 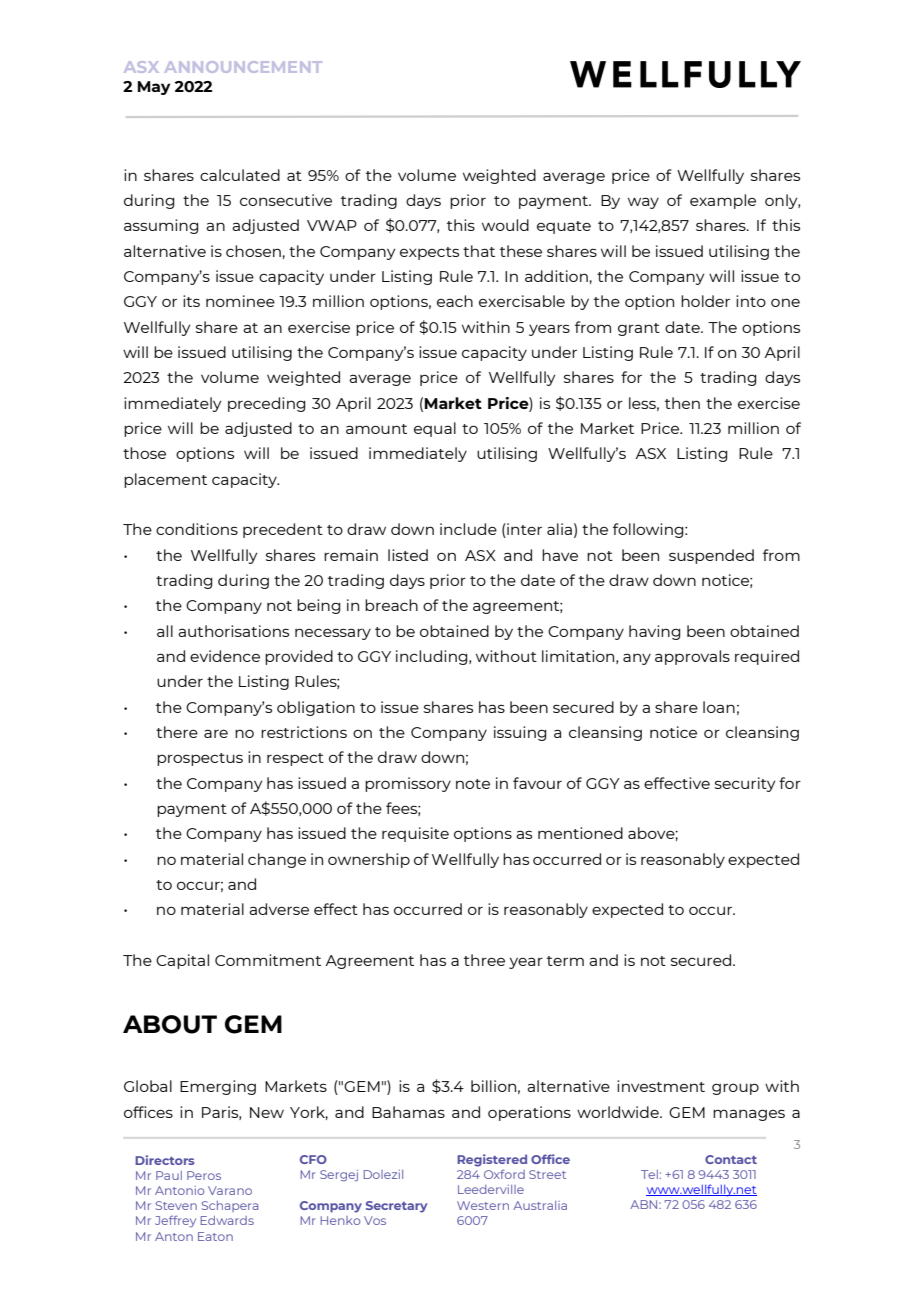 I want to click on would, so click(x=505, y=225).
